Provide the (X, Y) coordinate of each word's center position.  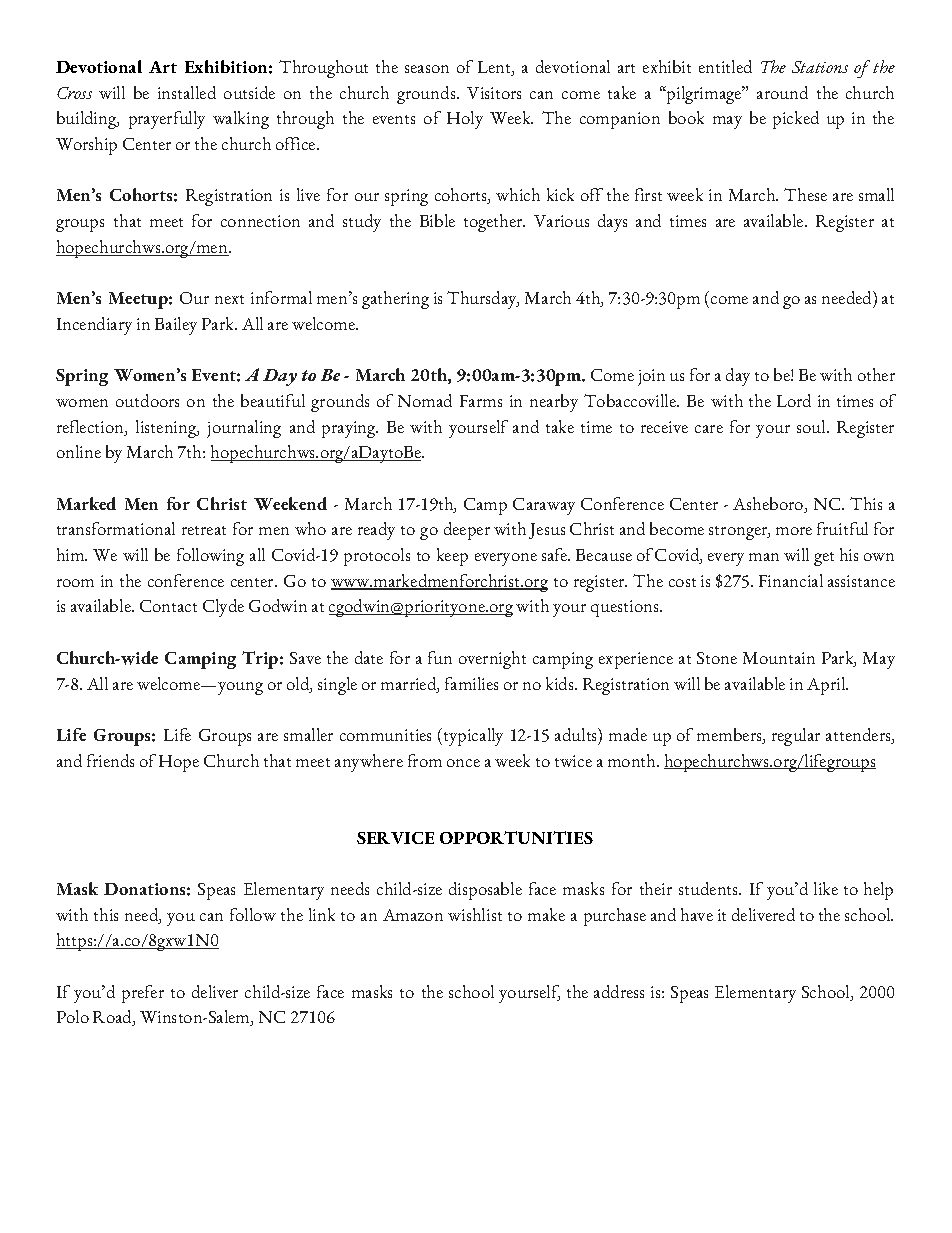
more (794, 531)
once (463, 763)
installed (187, 92)
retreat (204, 530)
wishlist (475, 914)
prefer (143, 994)
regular (796, 737)
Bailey (176, 326)
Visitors (494, 93)
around (782, 92)
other (876, 374)
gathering (395, 300)
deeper (467, 531)
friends (110, 760)
